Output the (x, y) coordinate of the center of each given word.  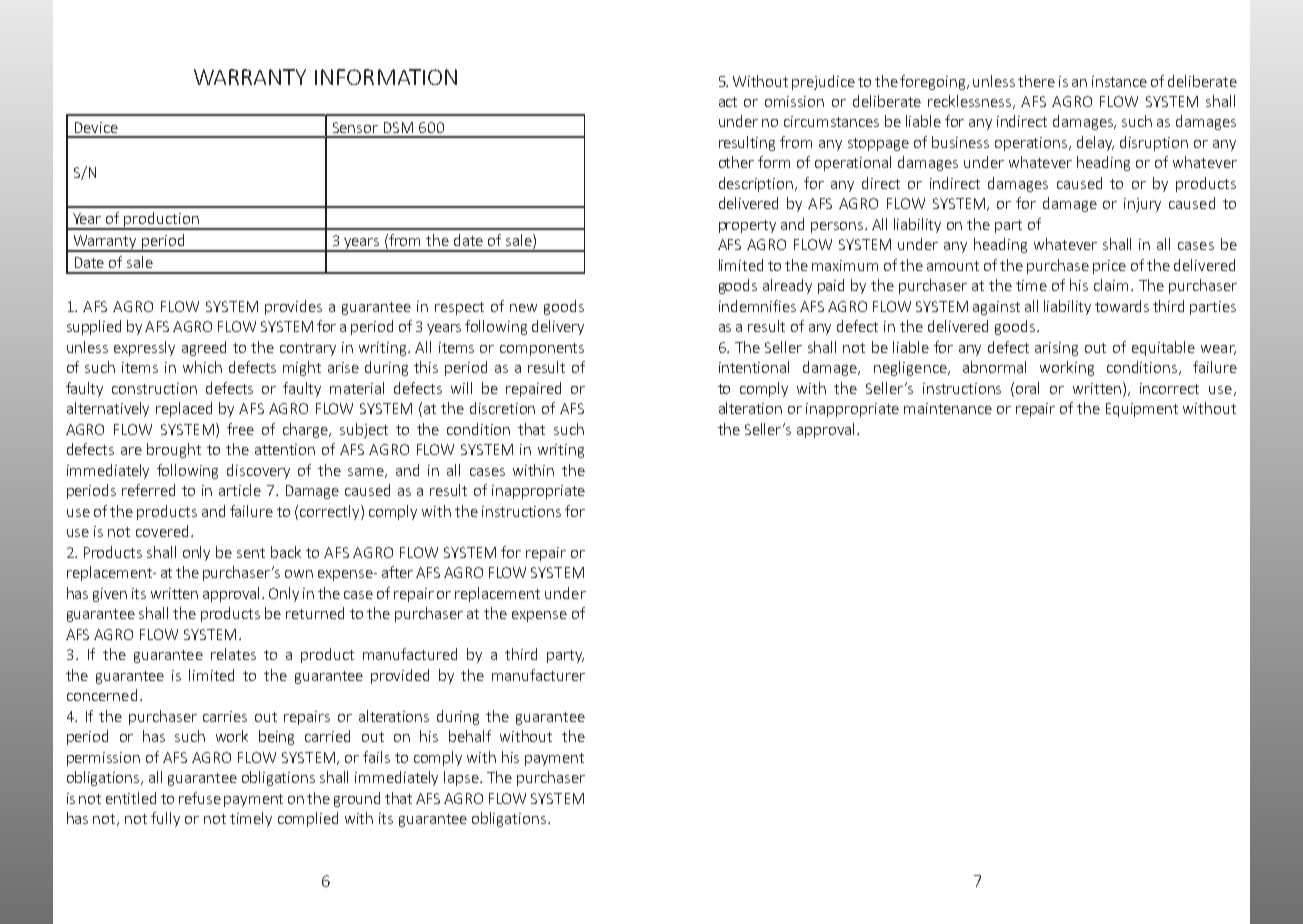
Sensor (355, 127)
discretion (502, 408)
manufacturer (538, 675)
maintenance (948, 408)
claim (1111, 285)
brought (174, 450)
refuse (200, 798)
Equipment (1142, 410)
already (787, 286)
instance (1119, 81)
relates (233, 654)
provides (293, 307)
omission (794, 101)
